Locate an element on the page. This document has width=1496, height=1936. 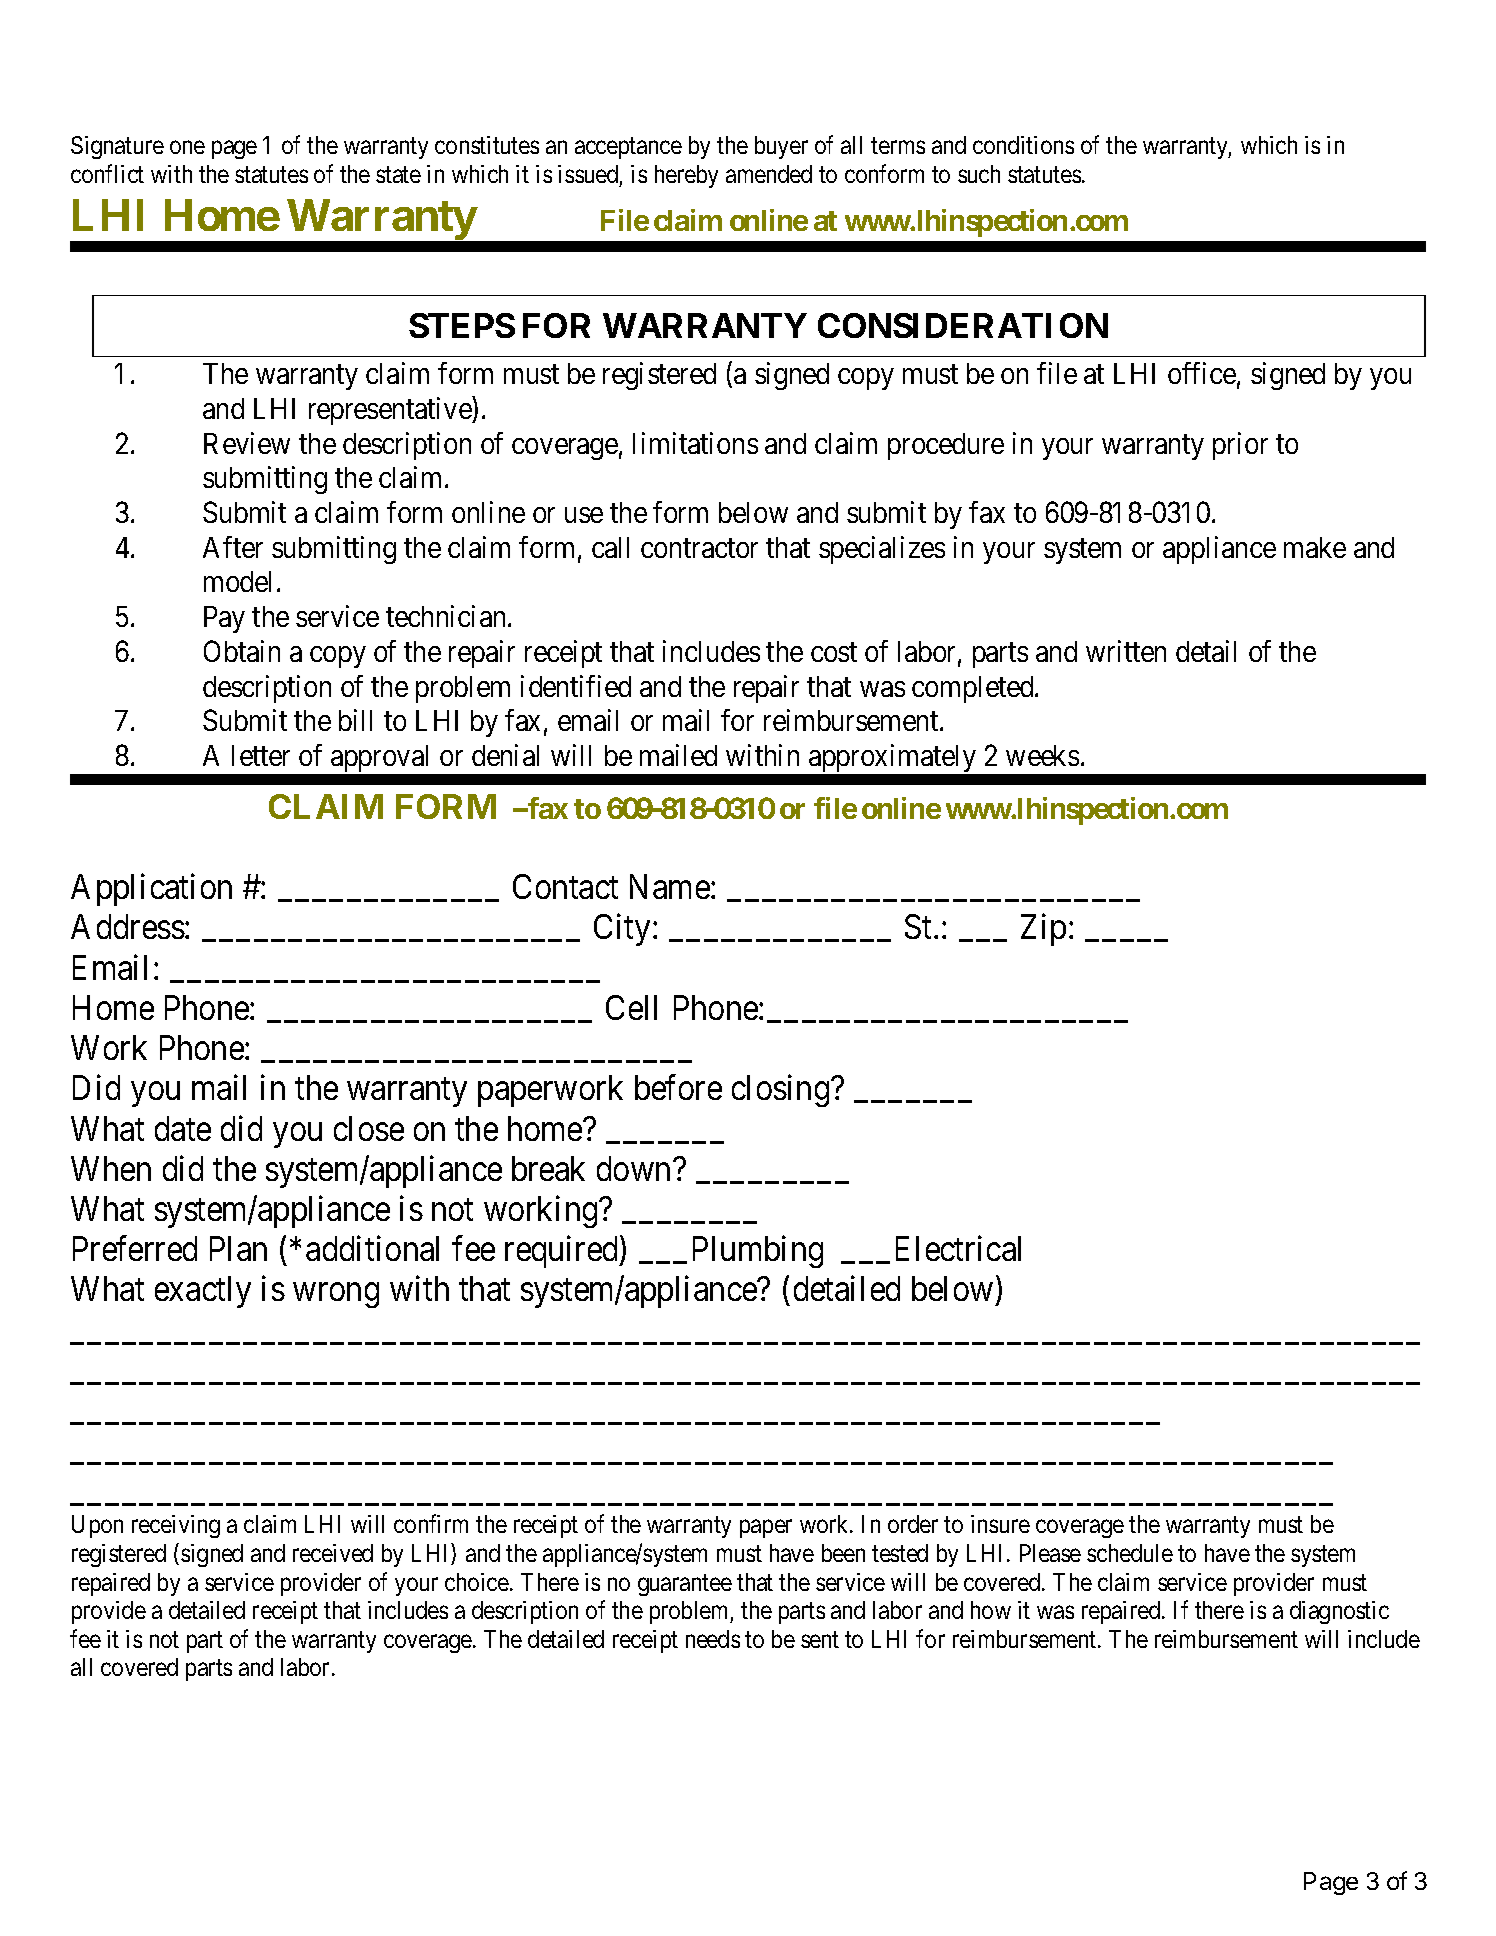
hereby is located at coordinates (686, 176).
